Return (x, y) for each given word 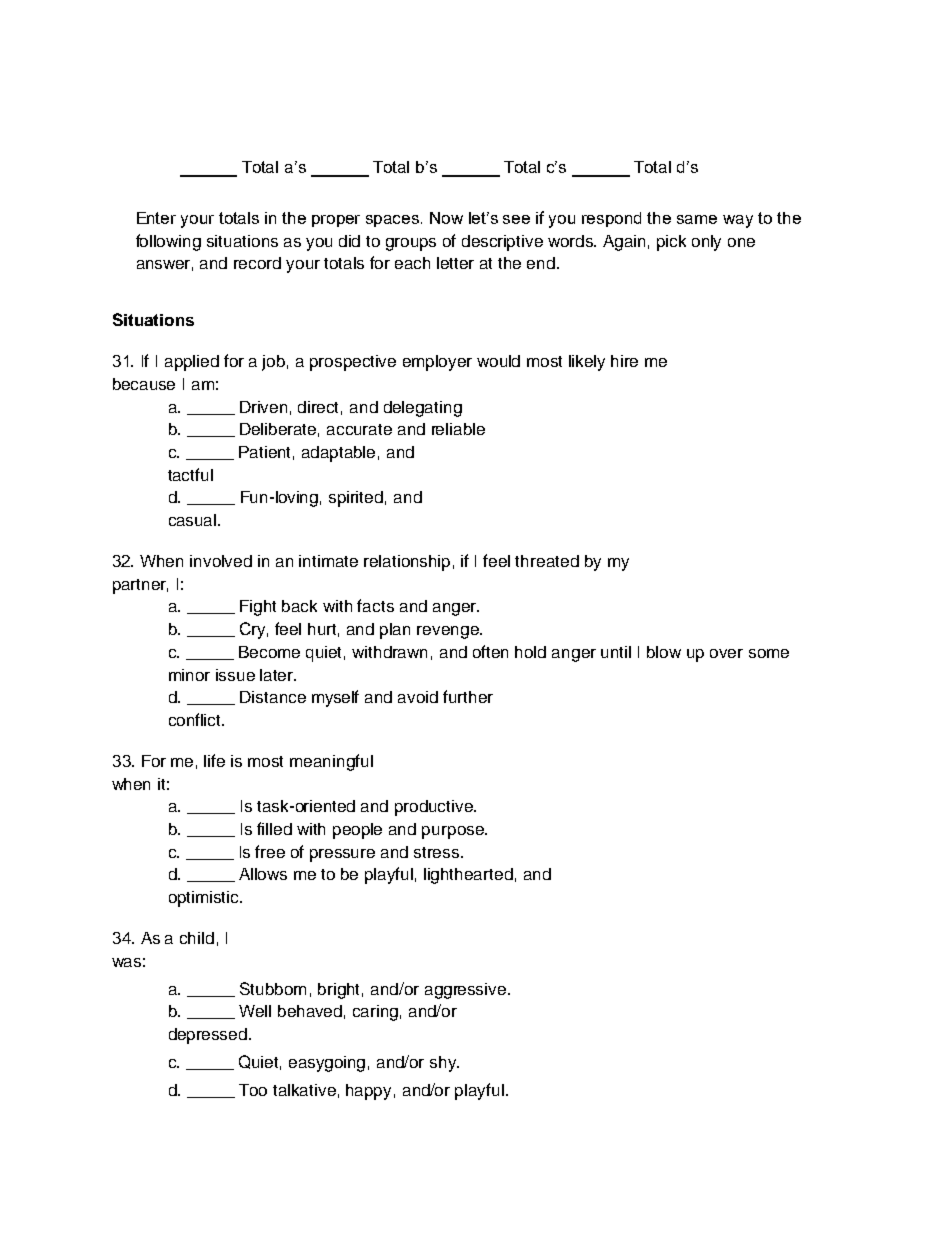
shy (444, 1064)
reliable (458, 429)
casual (194, 520)
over (726, 653)
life (214, 760)
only (706, 243)
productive (435, 808)
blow (664, 652)
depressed (209, 1036)
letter (455, 263)
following (168, 242)
